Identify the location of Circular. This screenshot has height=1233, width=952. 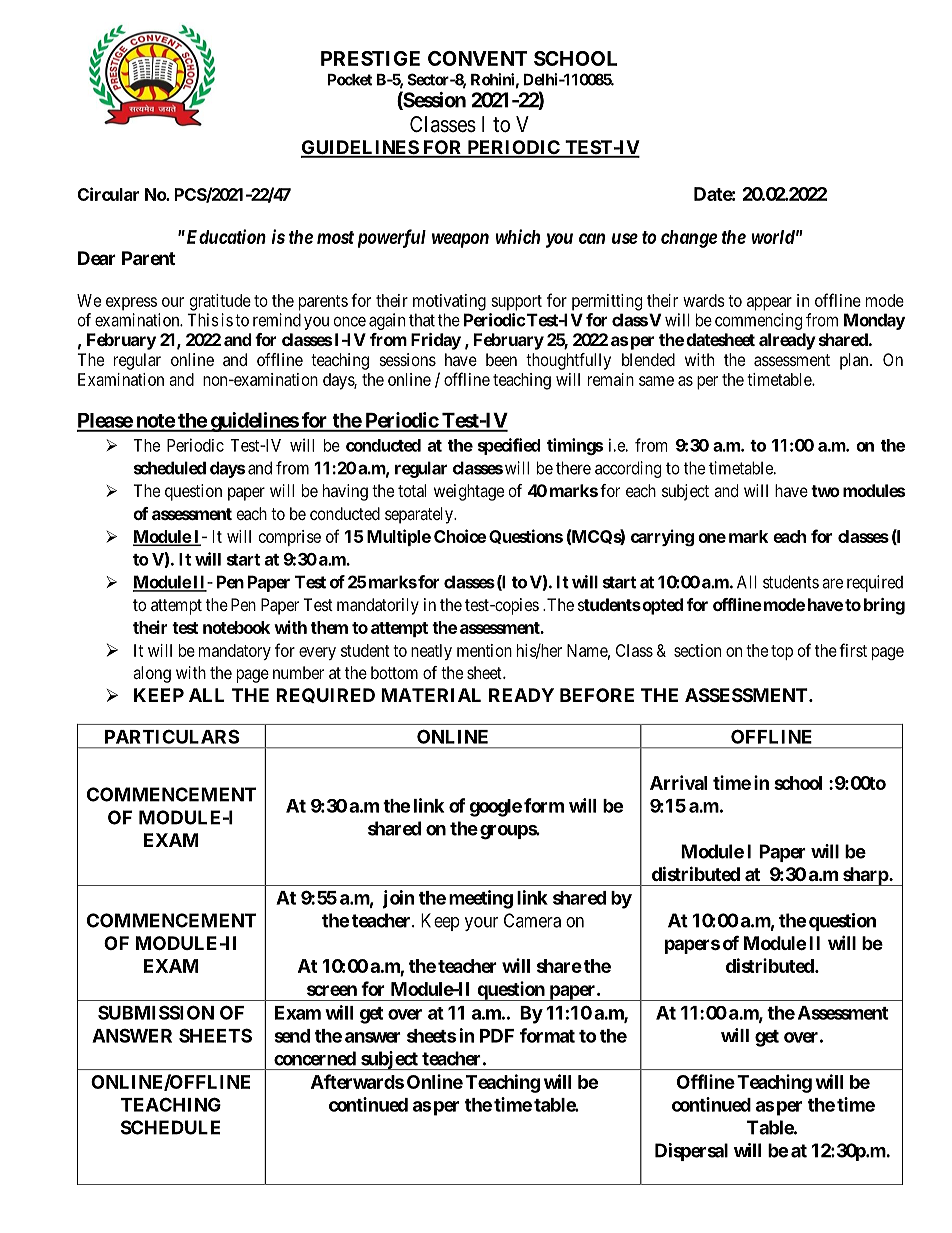
(108, 194).
